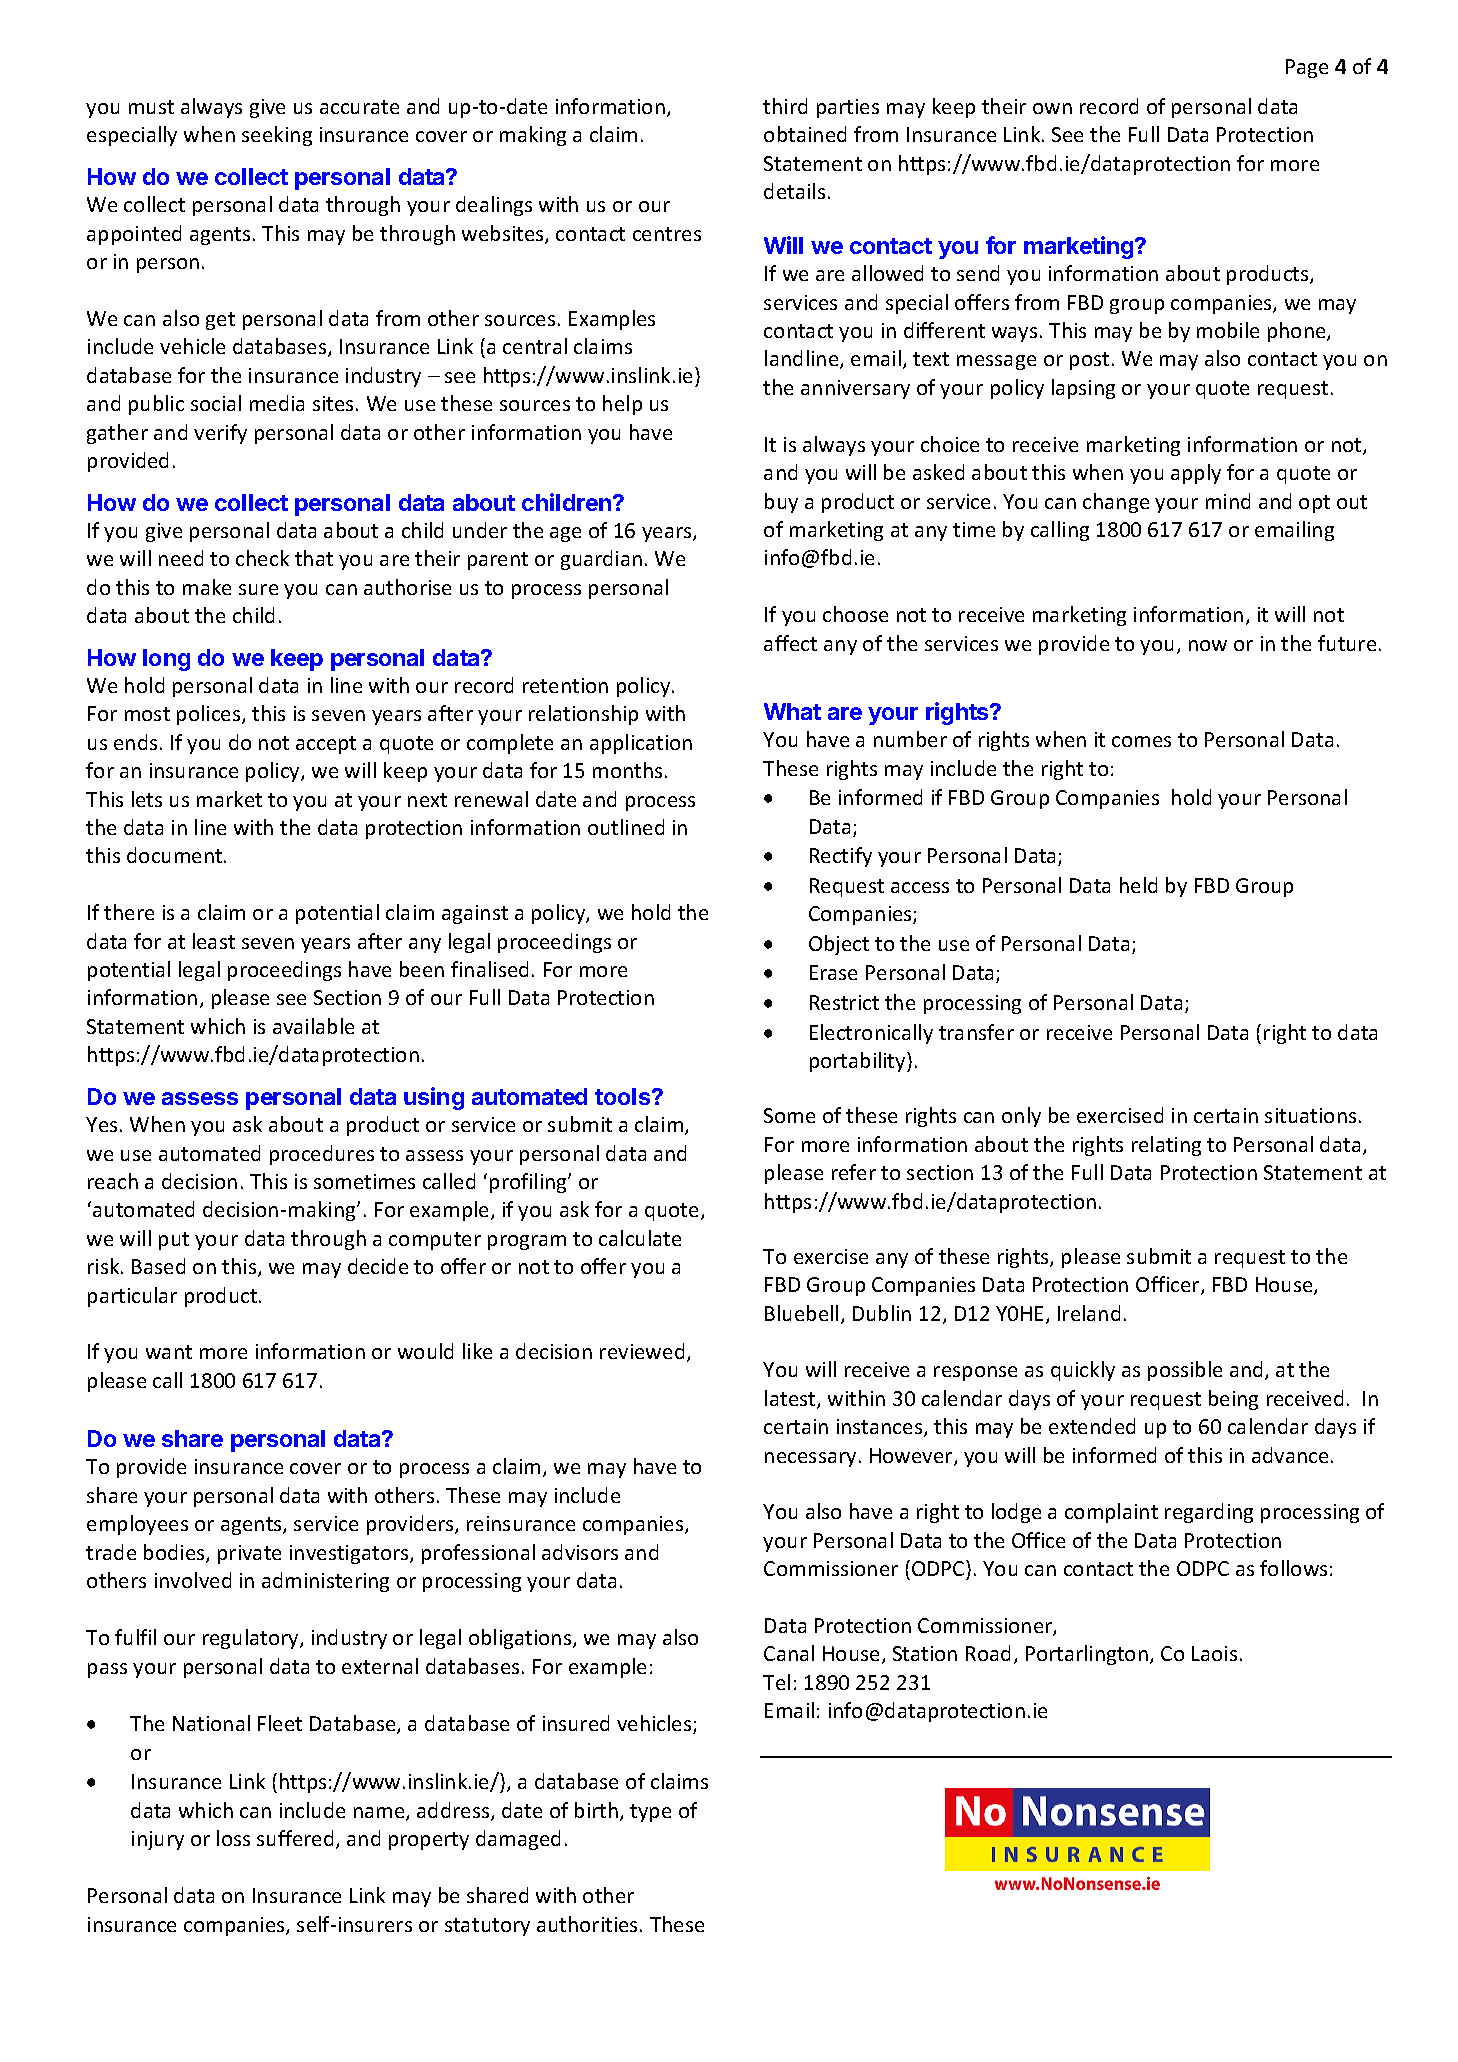  Describe the element at coordinates (988, 1653) in the image. I see `Road` at that location.
